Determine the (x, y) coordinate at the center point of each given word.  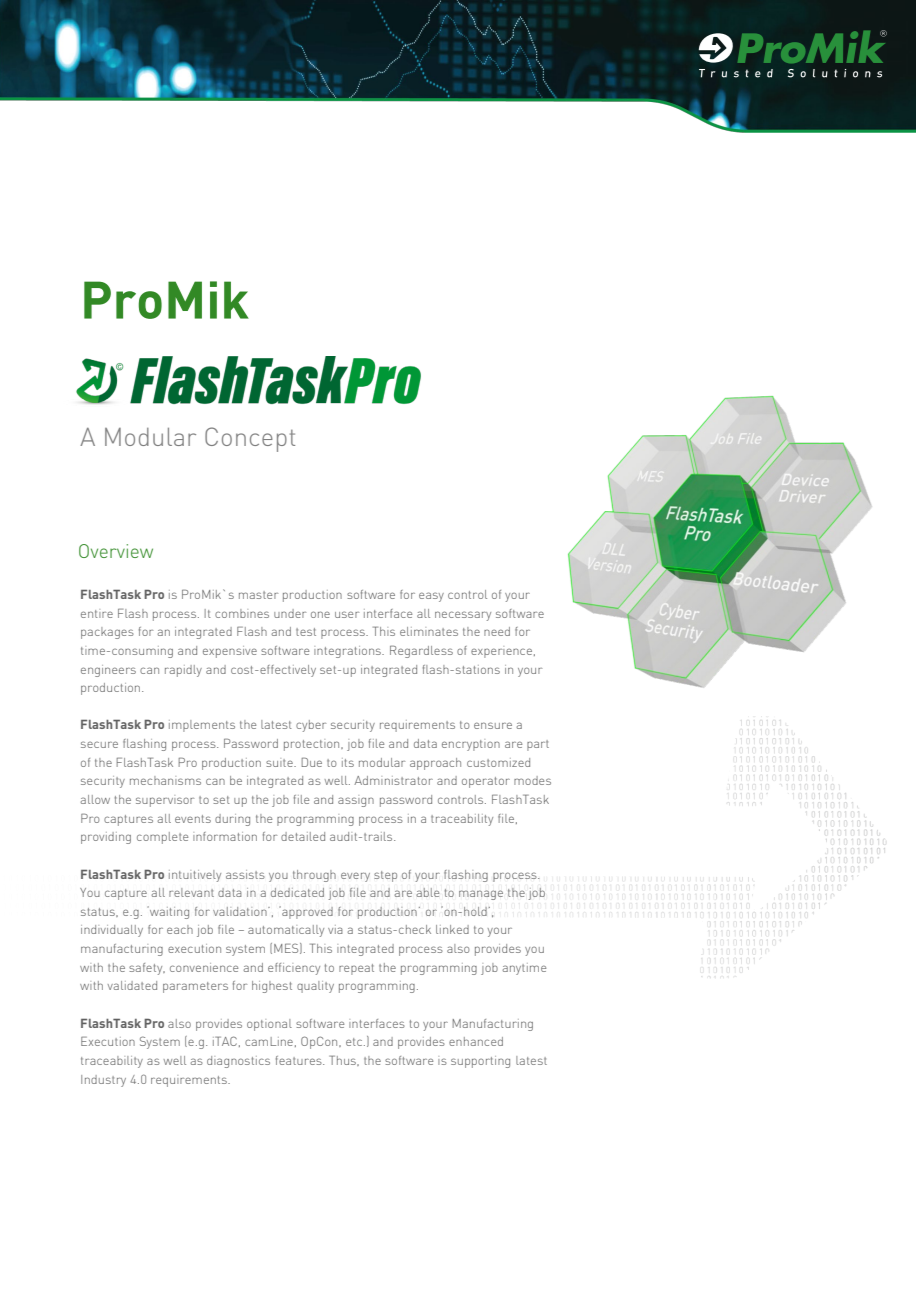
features (300, 1060)
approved (306, 912)
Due (311, 762)
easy (431, 597)
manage (481, 895)
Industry (103, 1081)
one (320, 614)
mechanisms (165, 780)
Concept (250, 439)
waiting (168, 912)
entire (97, 614)
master (258, 595)
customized (498, 762)
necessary (463, 616)
